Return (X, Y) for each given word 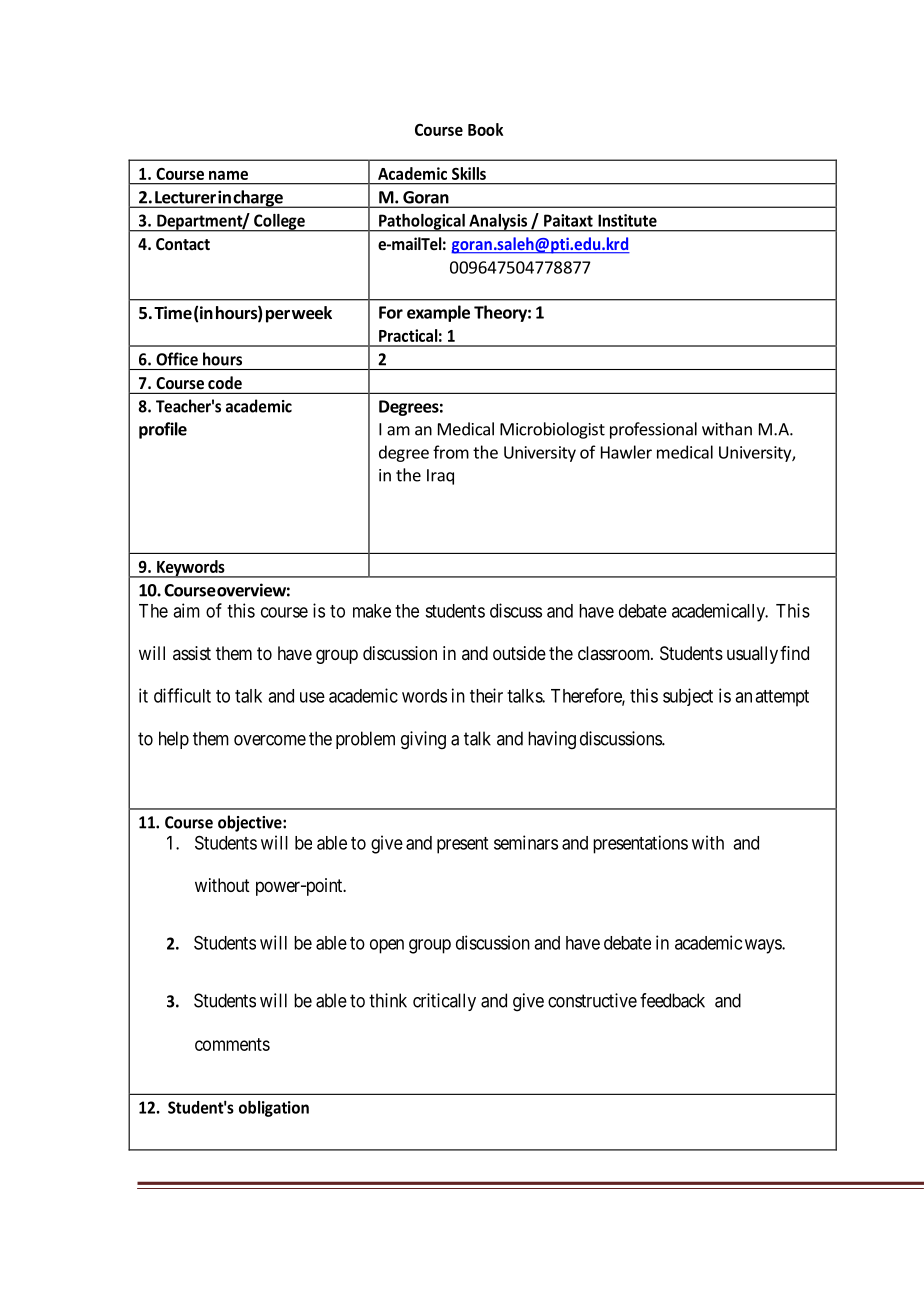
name (228, 175)
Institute (627, 220)
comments (232, 1044)
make (372, 611)
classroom (615, 653)
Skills (469, 173)
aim (186, 610)
